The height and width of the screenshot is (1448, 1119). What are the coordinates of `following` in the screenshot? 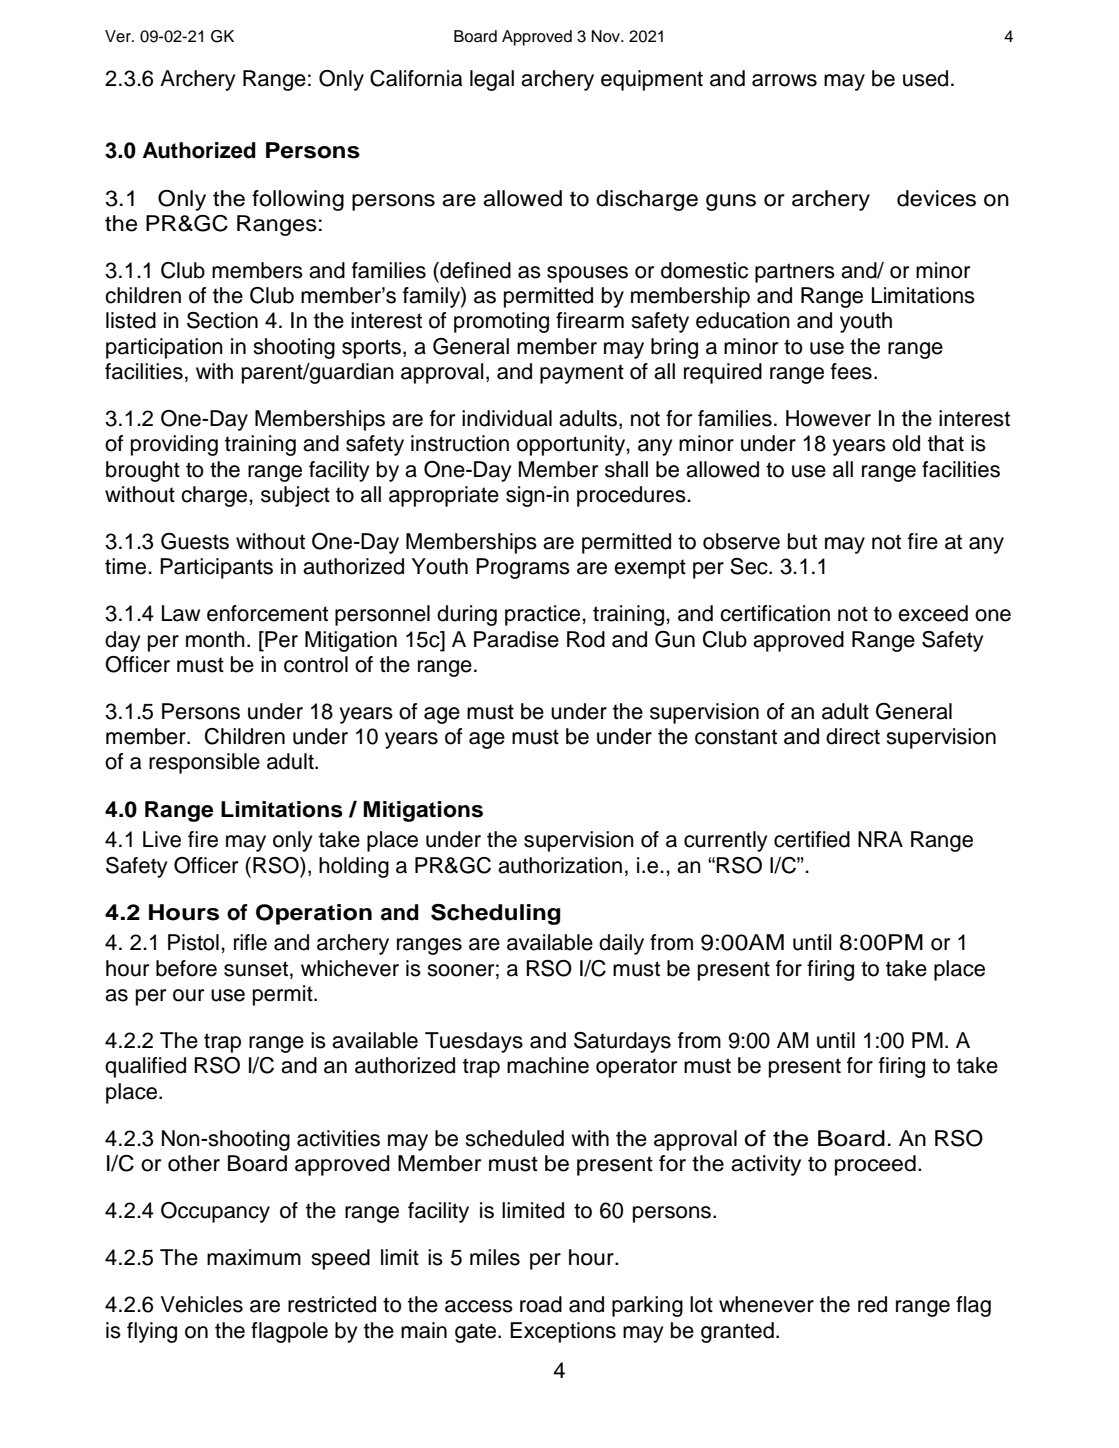 It's located at (298, 200).
